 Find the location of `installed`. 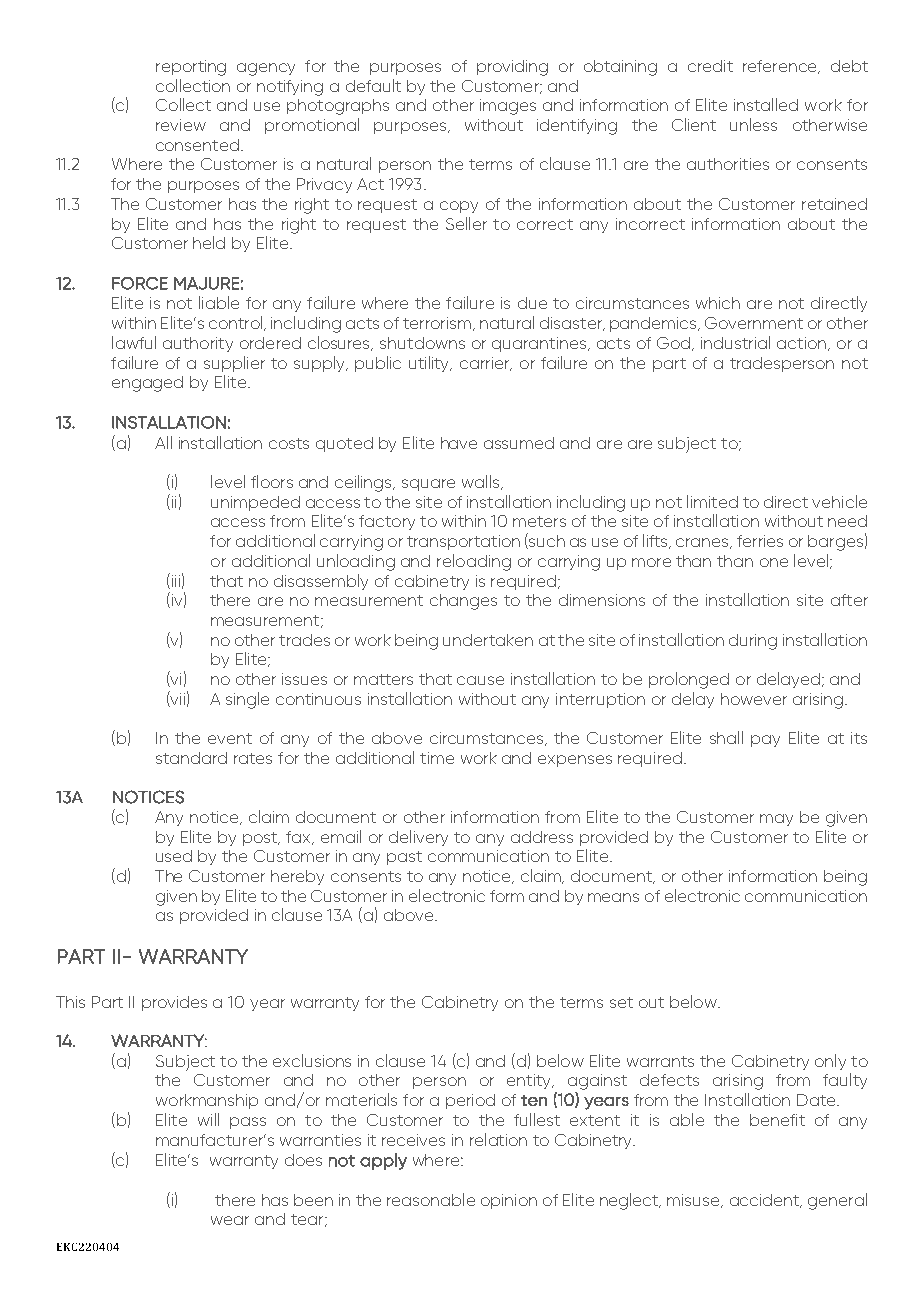

installed is located at coordinates (766, 104).
